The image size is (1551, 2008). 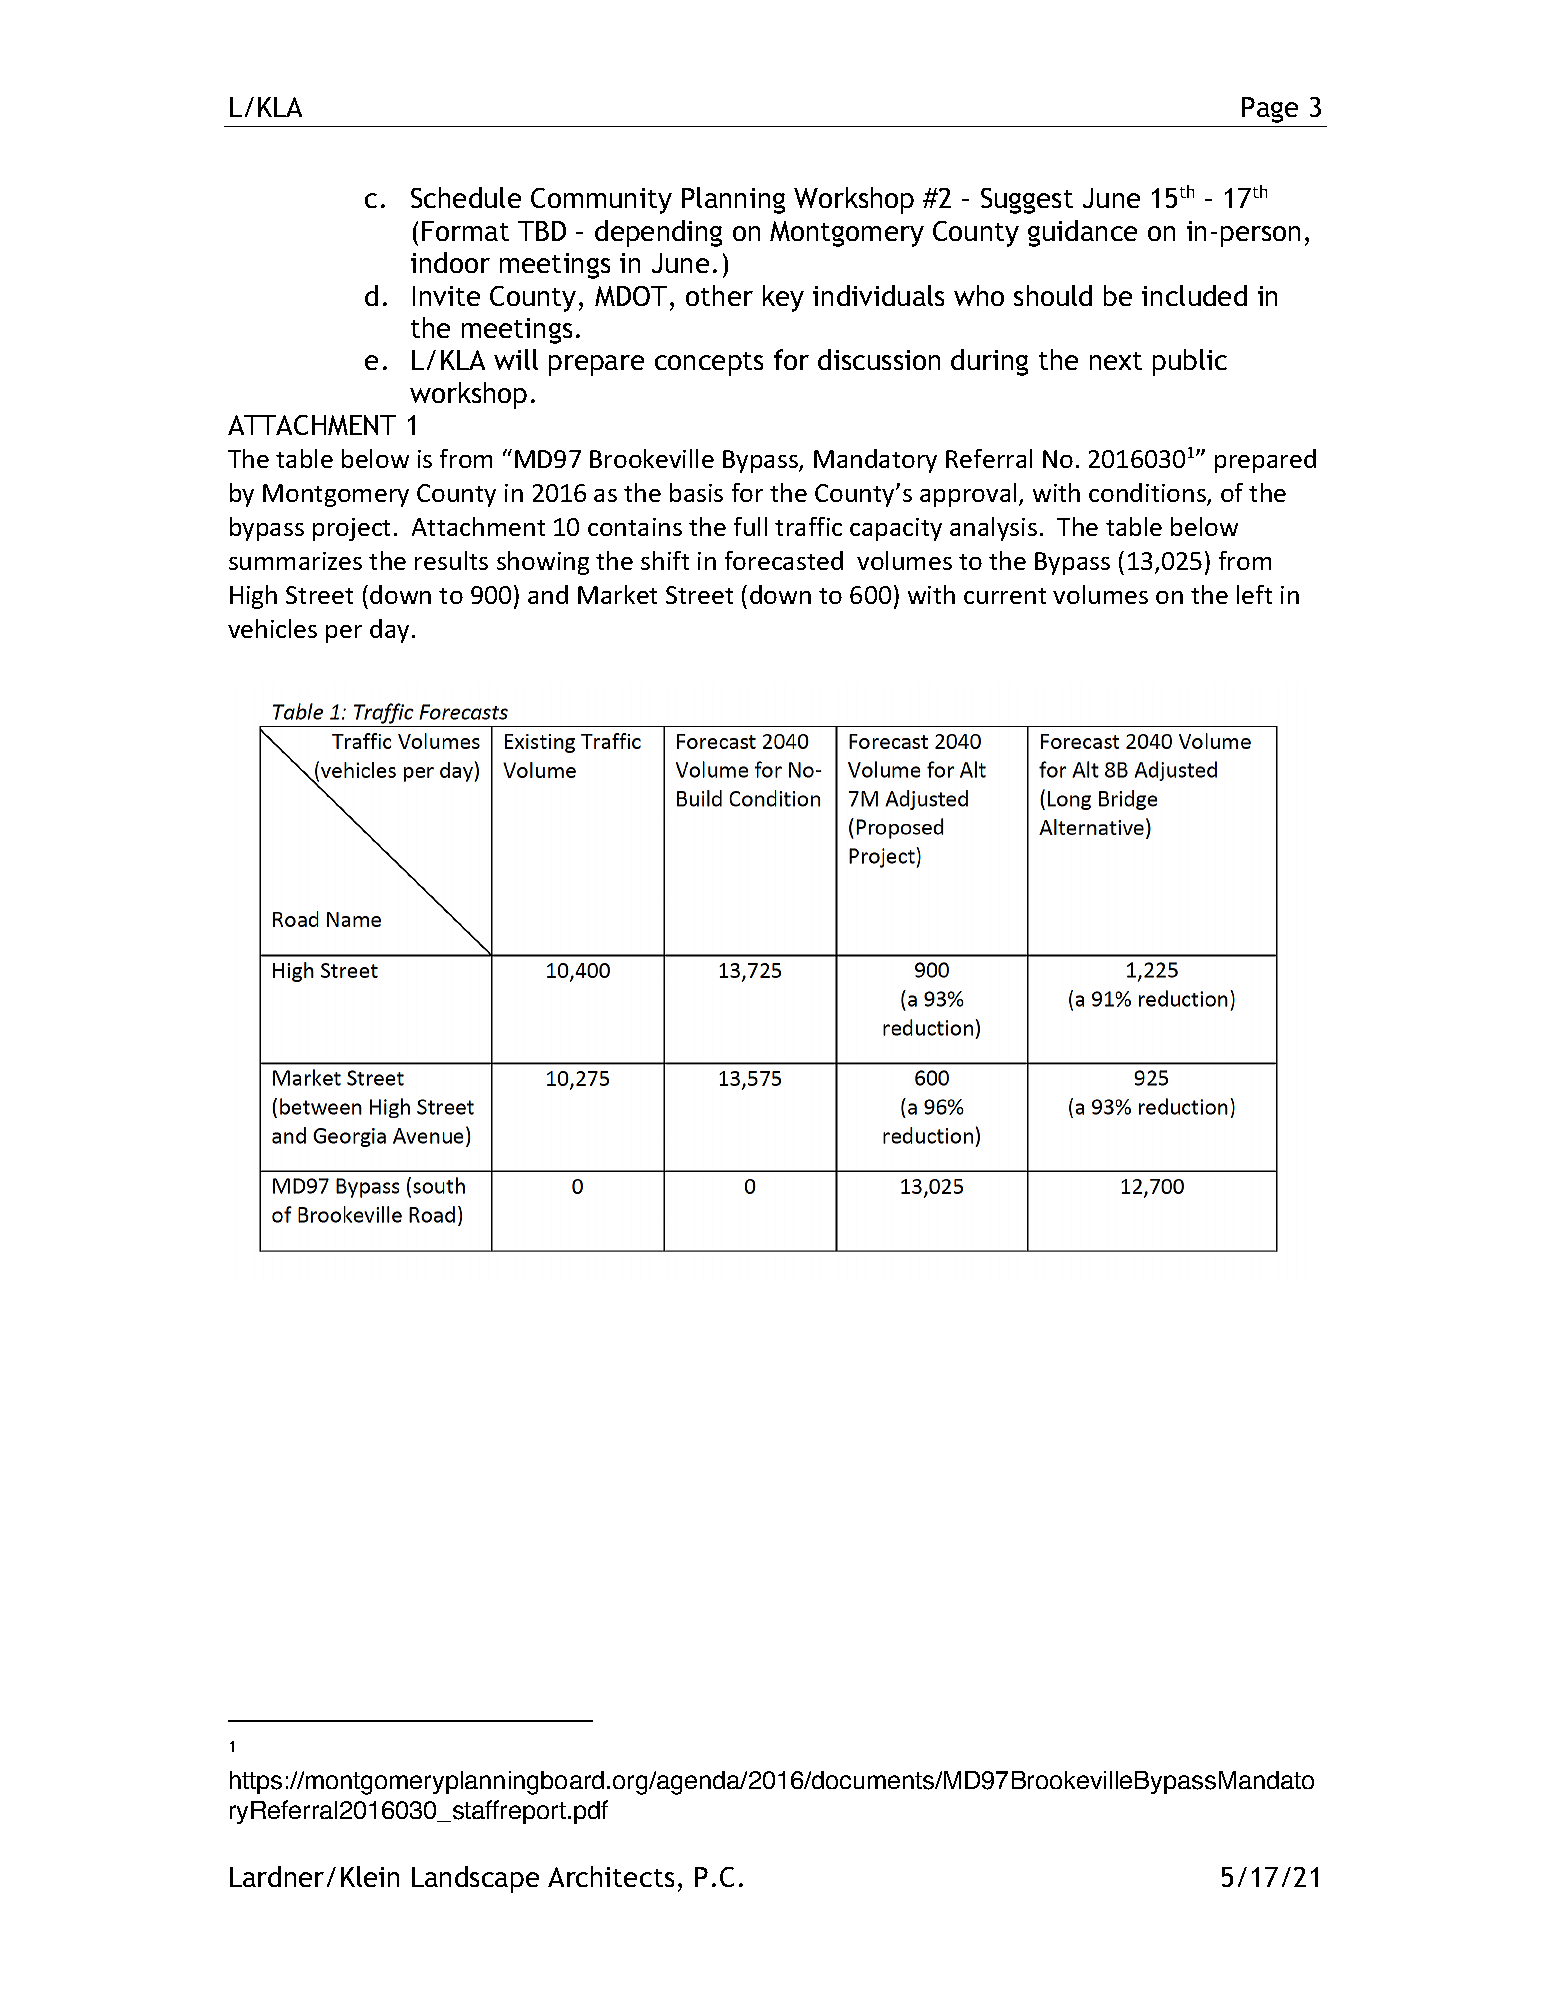 What do you see at coordinates (466, 197) in the document?
I see `Schedule` at bounding box center [466, 197].
